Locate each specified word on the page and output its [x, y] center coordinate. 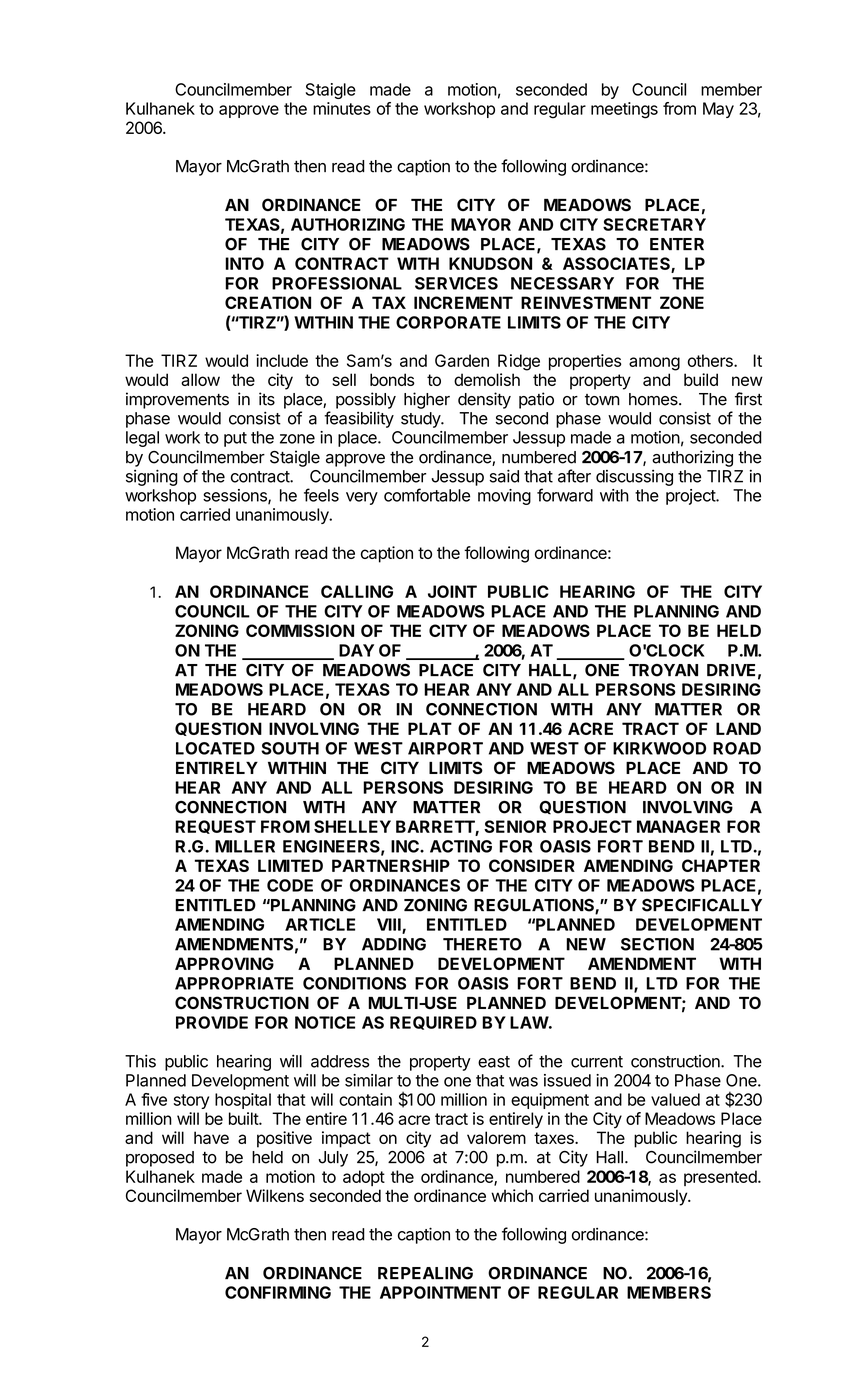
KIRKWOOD [659, 748]
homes [654, 399]
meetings [624, 110]
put [235, 439]
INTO [244, 263]
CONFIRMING [278, 1292]
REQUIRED [433, 1023]
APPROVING [224, 963]
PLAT [430, 728]
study [421, 420]
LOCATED [215, 748]
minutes [342, 108]
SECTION [657, 944]
